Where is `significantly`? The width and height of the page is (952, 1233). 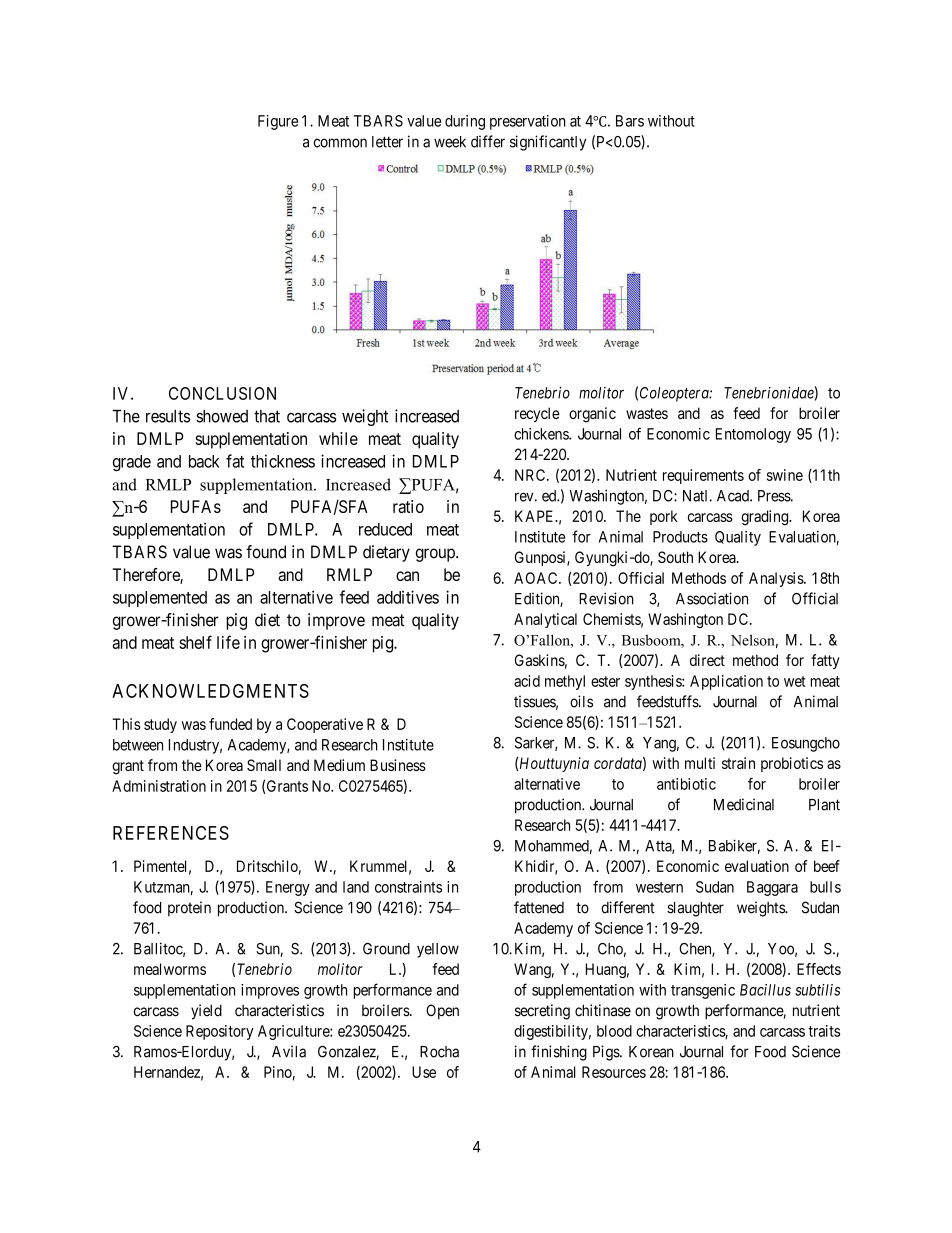 significantly is located at coordinates (548, 143).
